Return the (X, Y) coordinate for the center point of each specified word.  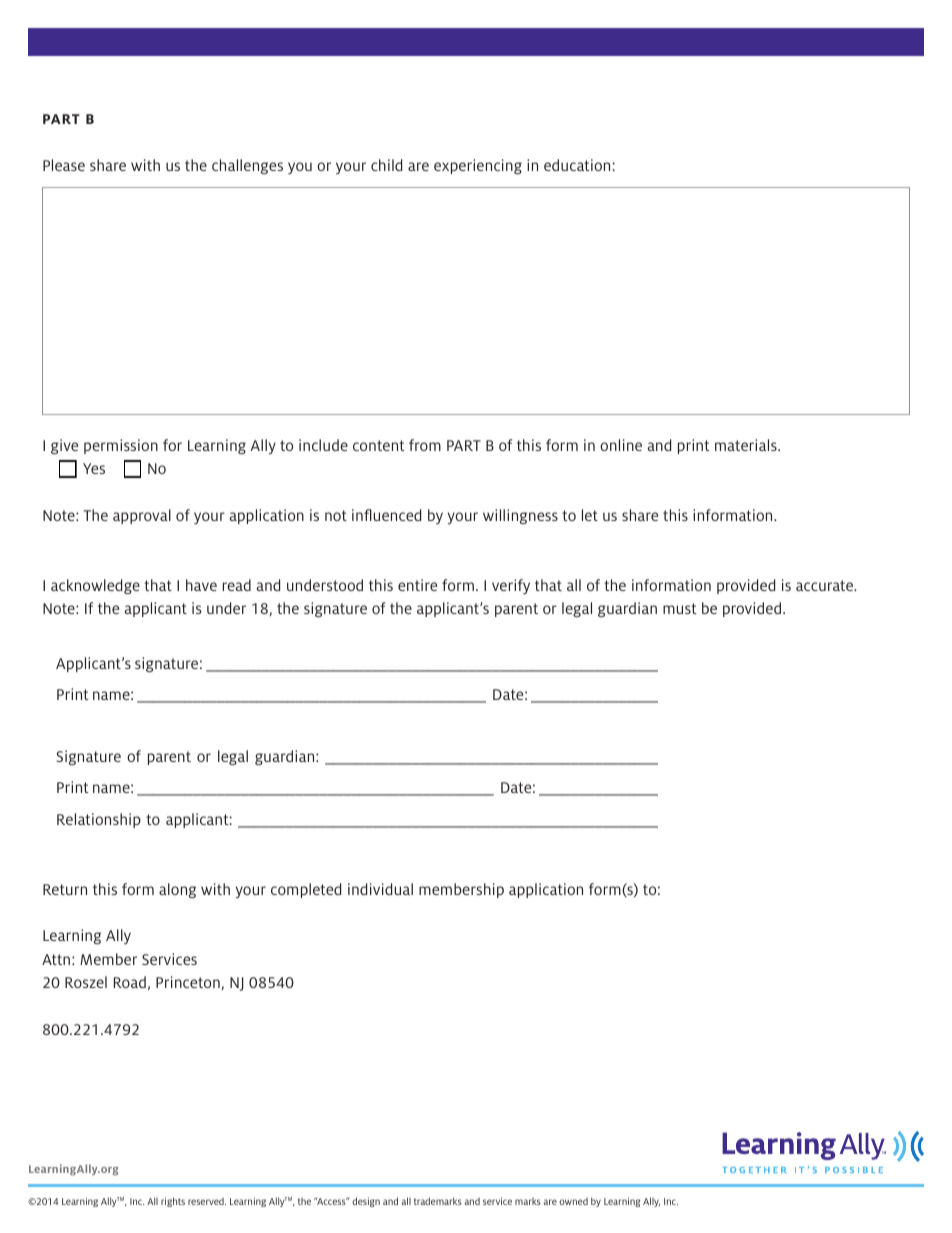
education (578, 165)
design (366, 1202)
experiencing (478, 166)
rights (173, 1202)
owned (573, 1201)
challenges (247, 166)
